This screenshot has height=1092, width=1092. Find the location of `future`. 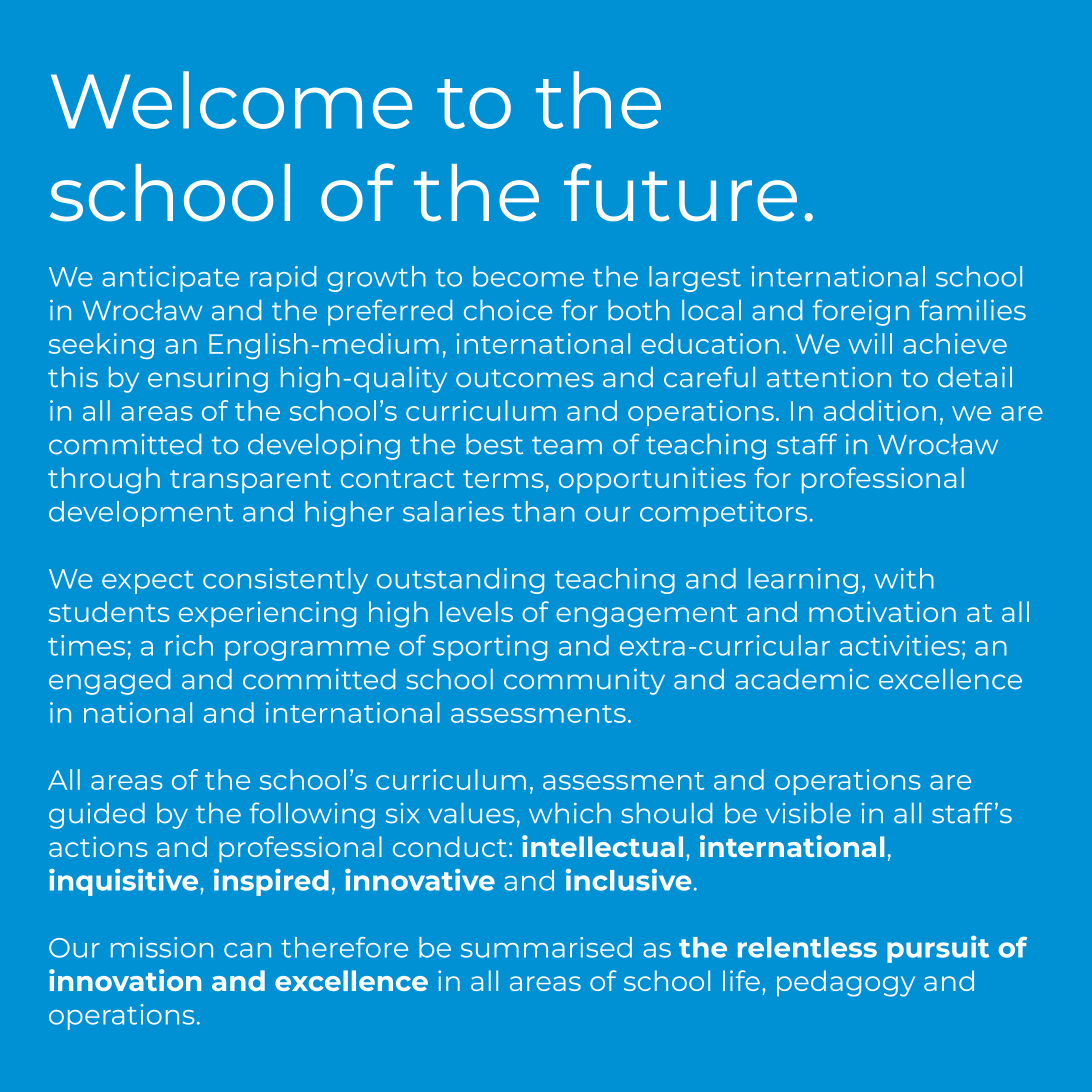

future is located at coordinates (680, 192).
